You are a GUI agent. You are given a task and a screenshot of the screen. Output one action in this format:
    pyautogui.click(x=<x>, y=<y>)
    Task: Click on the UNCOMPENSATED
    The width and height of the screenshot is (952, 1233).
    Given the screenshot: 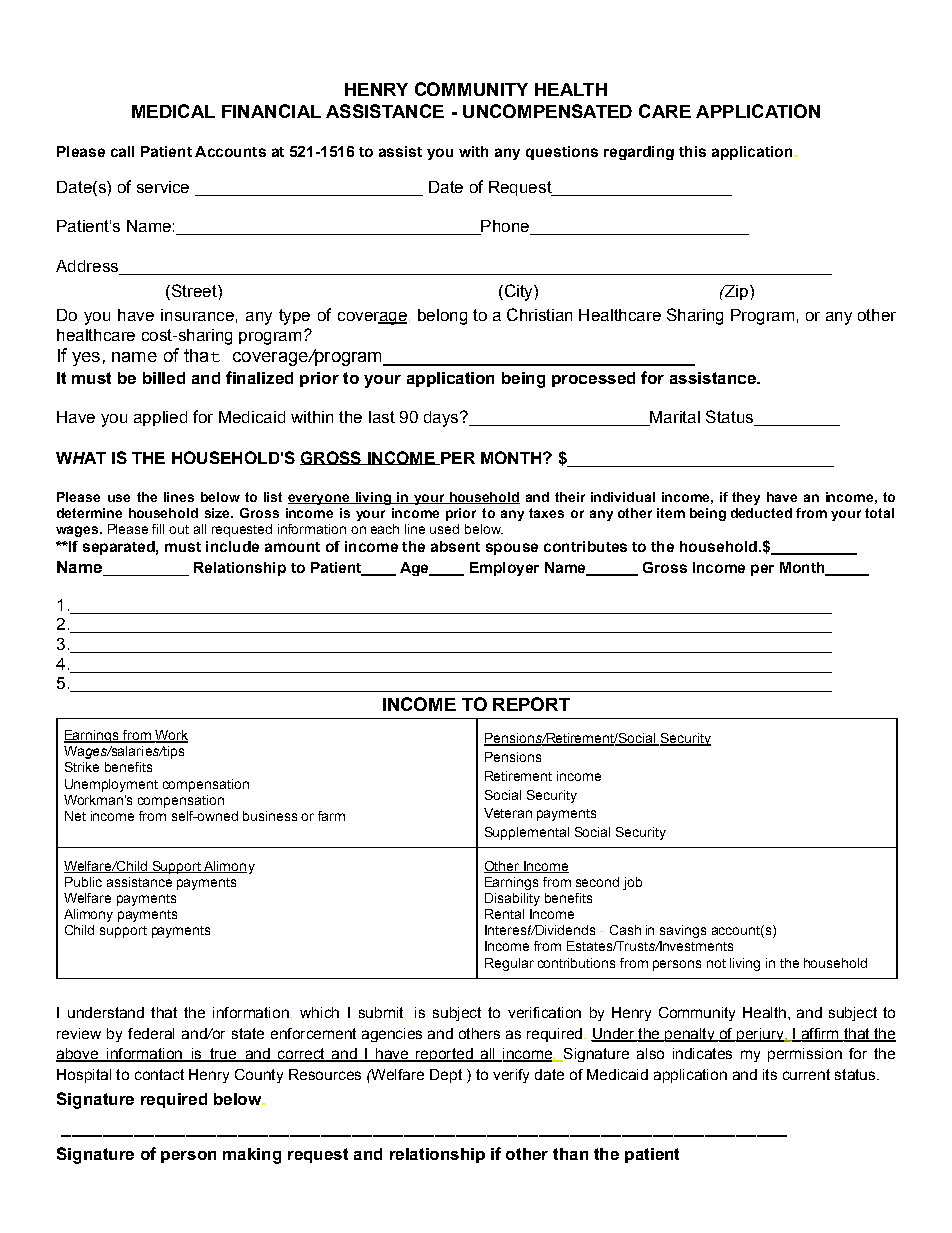 What is the action you would take?
    pyautogui.click(x=547, y=111)
